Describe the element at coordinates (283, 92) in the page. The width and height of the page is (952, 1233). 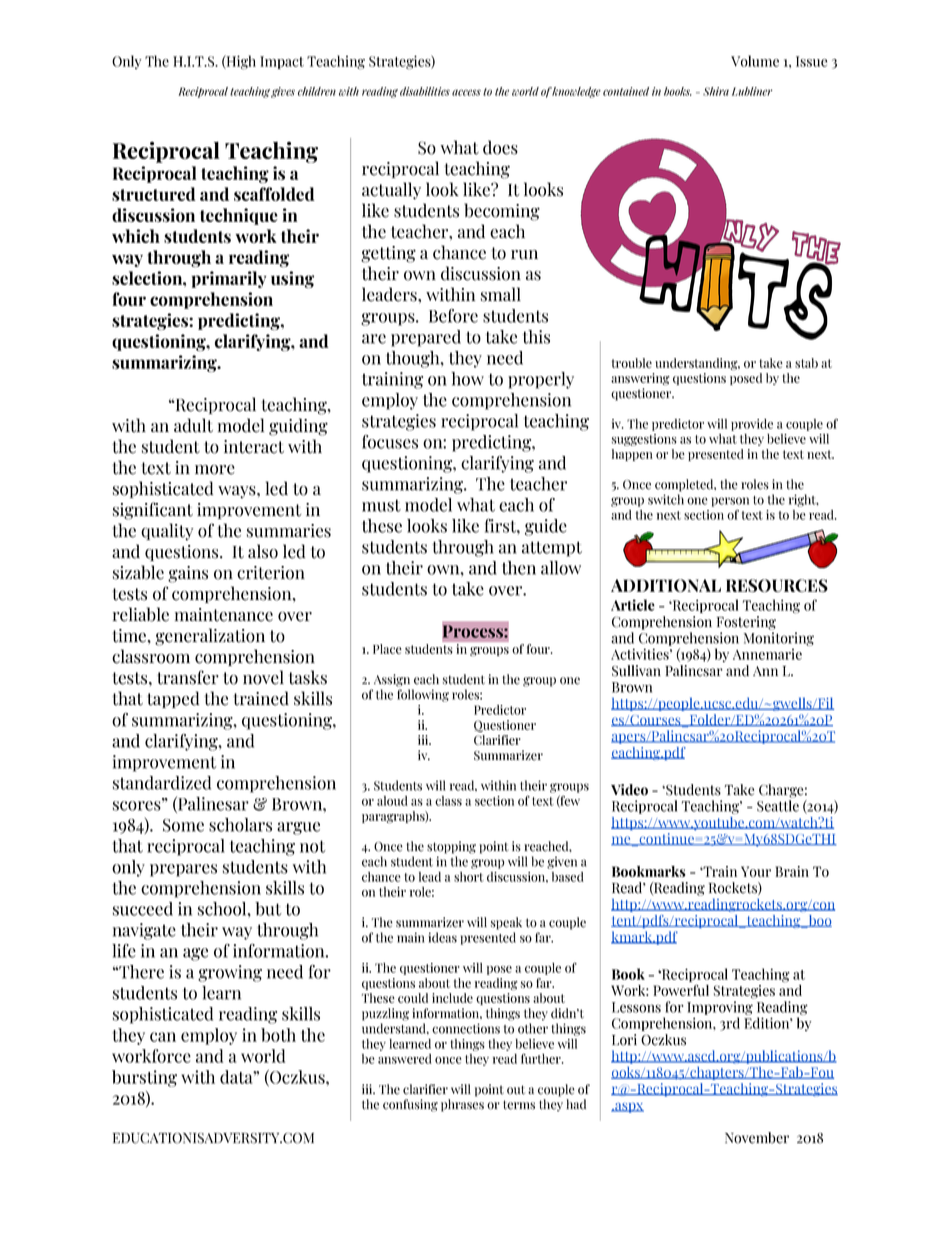
I see `gives` at that location.
